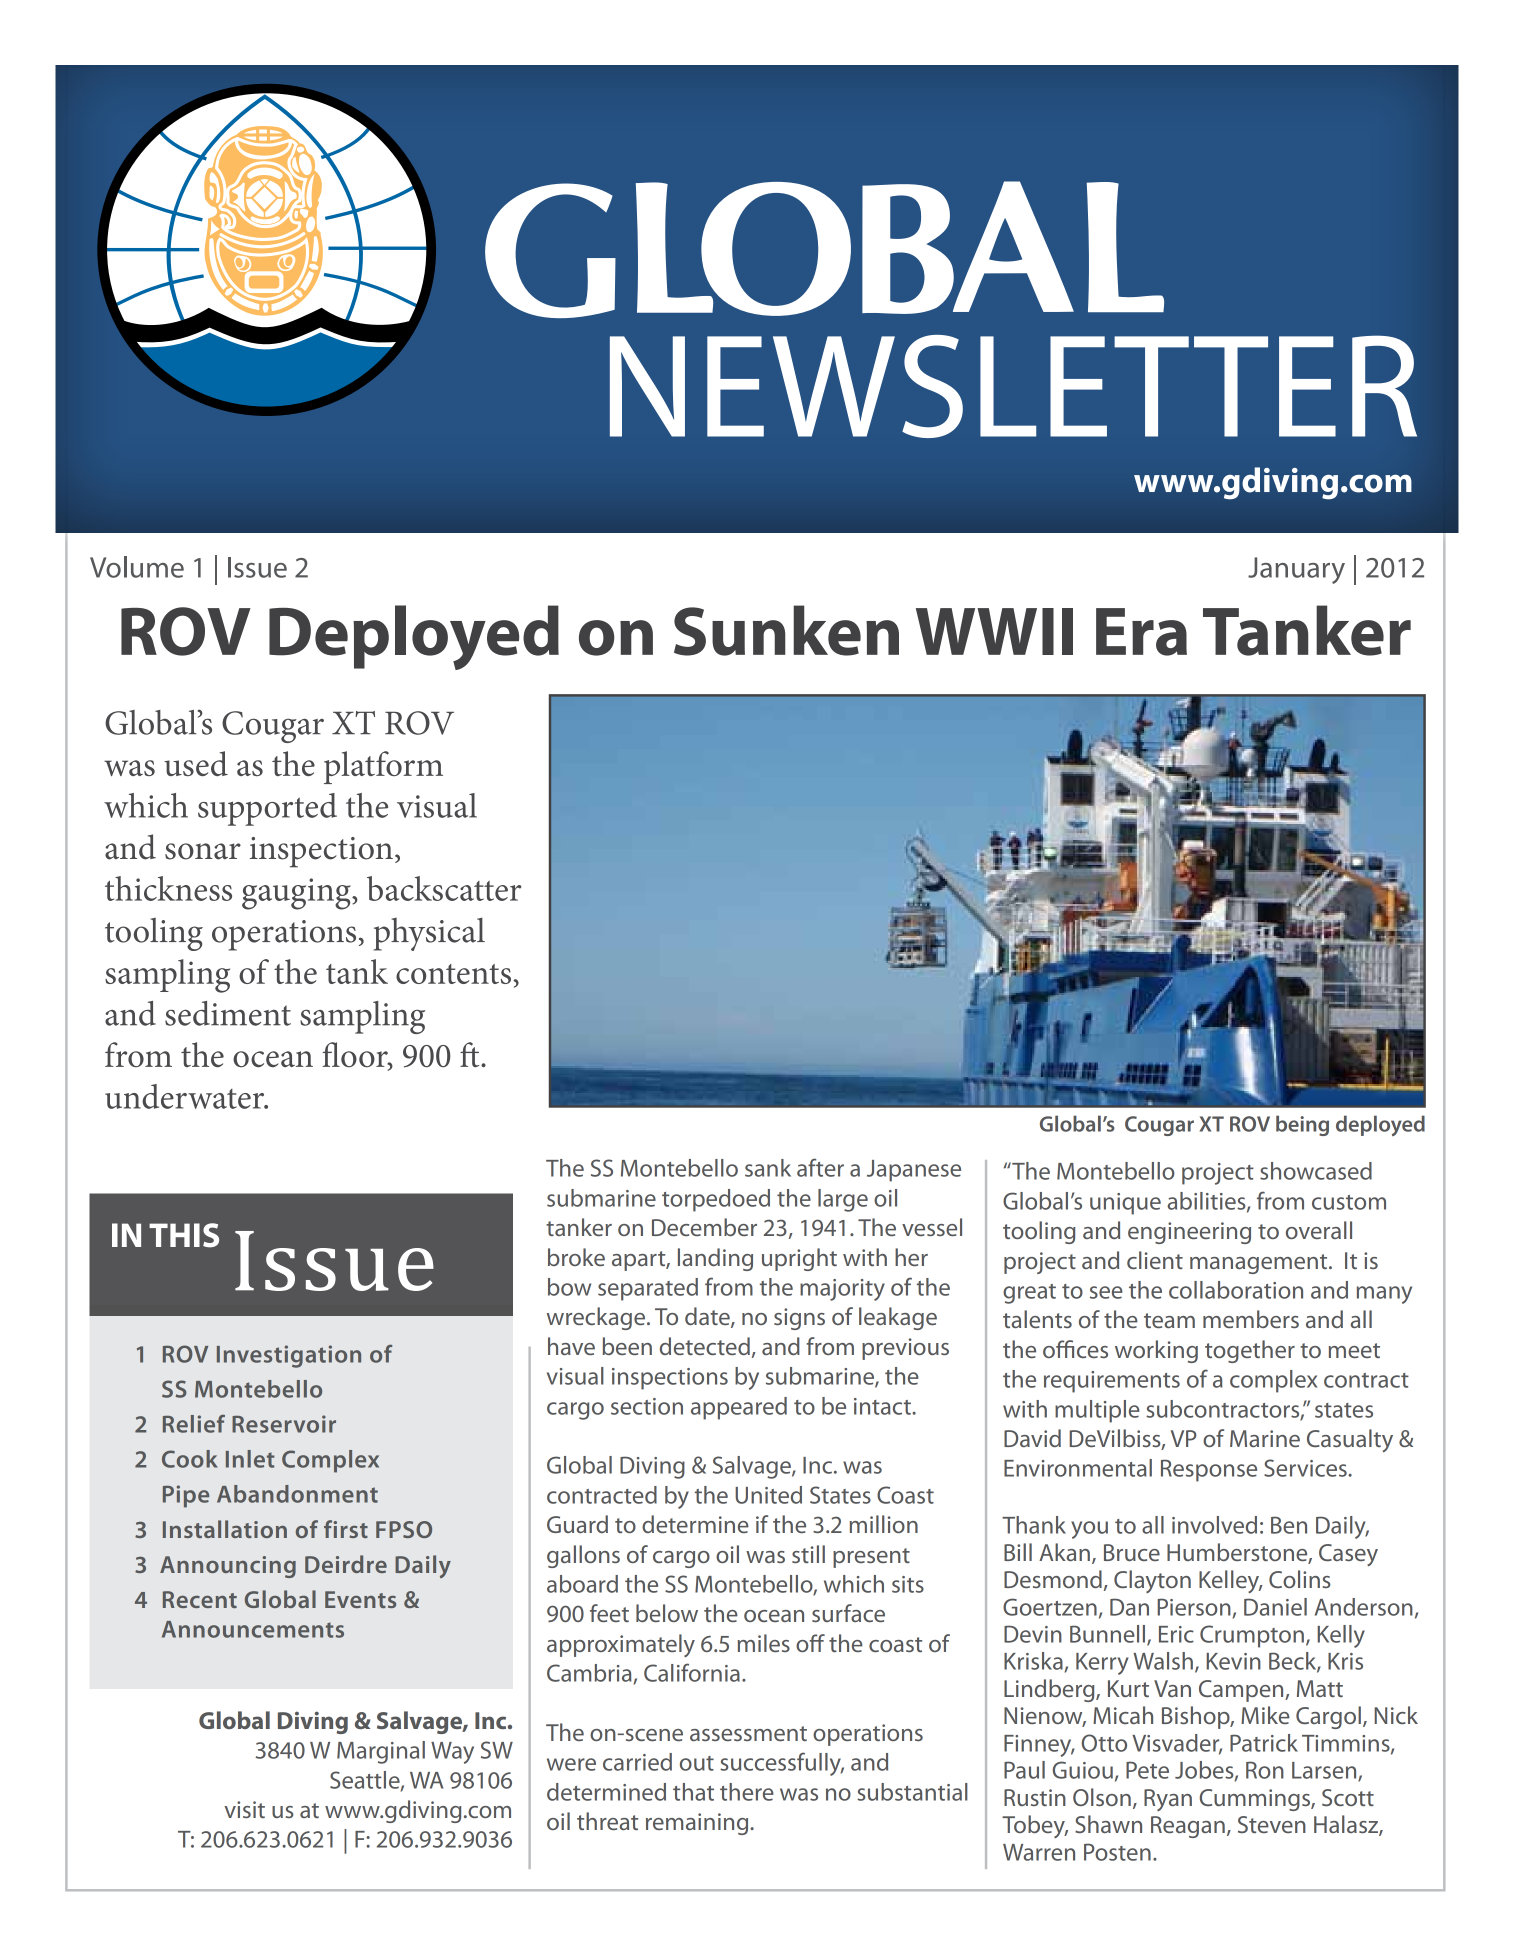 The width and height of the document is (1514, 1960). Describe the element at coordinates (799, 1319) in the document. I see `signs` at that location.
